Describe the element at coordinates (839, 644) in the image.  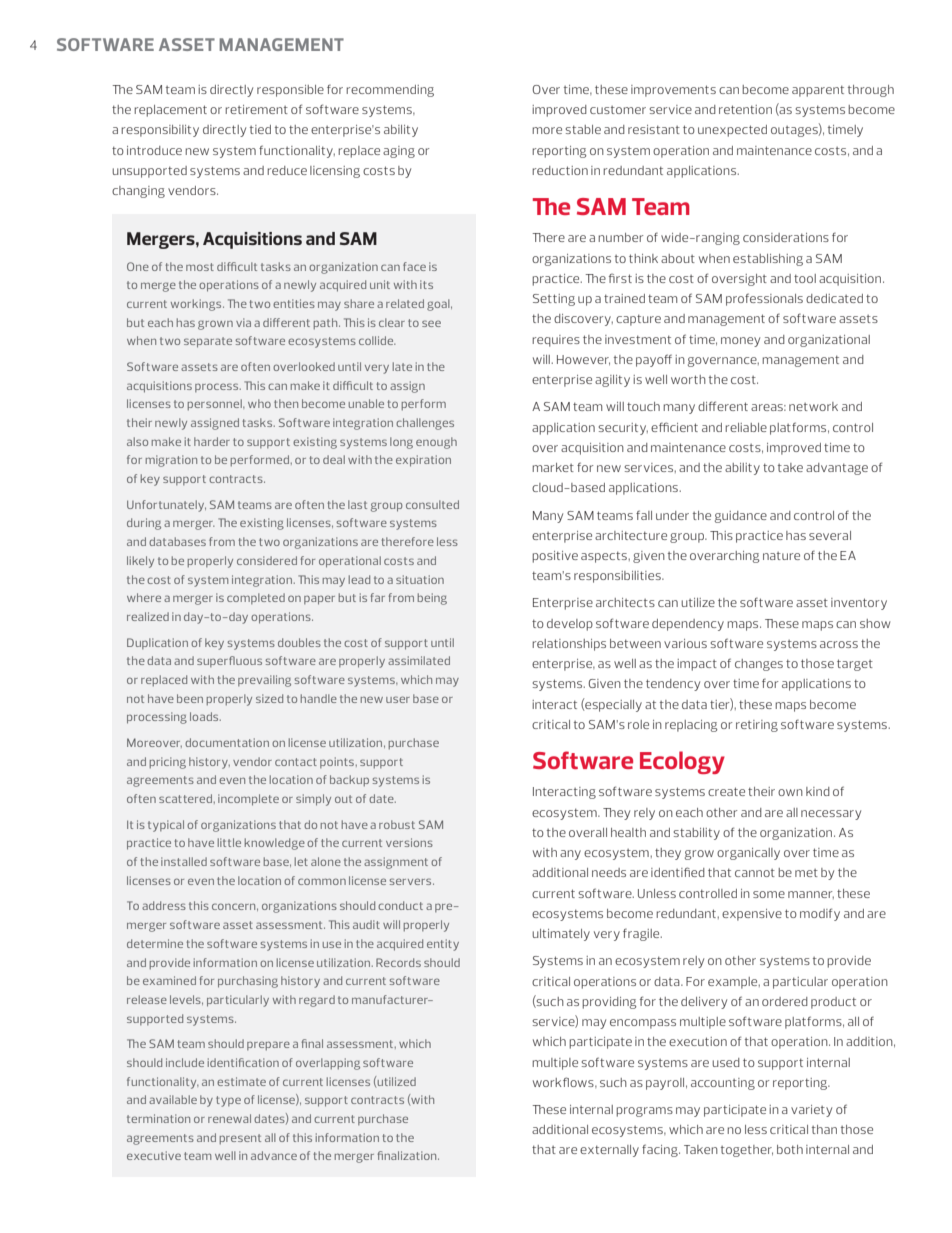
I see `across` at that location.
